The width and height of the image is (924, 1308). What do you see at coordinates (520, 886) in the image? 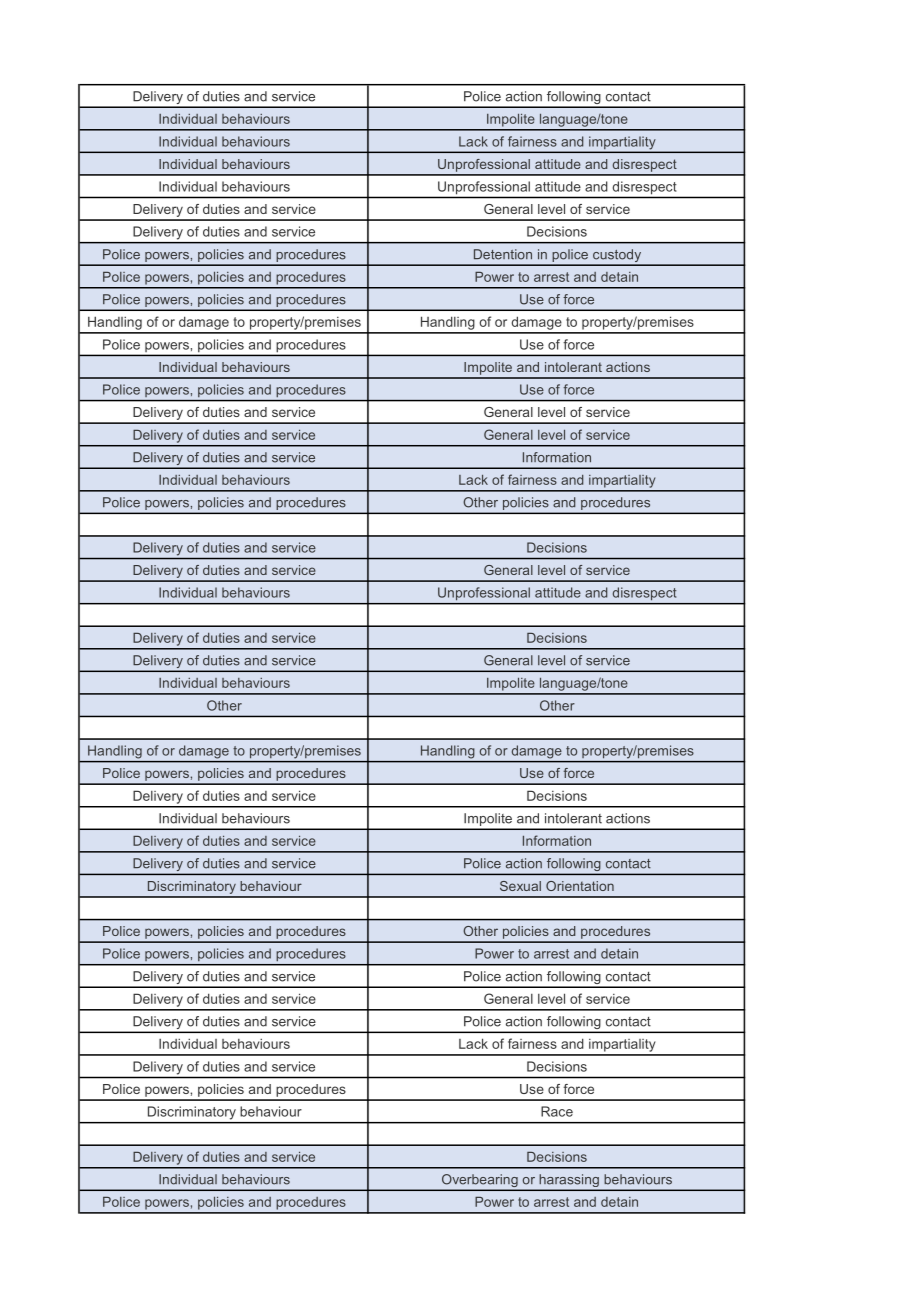
I see `Sexual` at bounding box center [520, 886].
